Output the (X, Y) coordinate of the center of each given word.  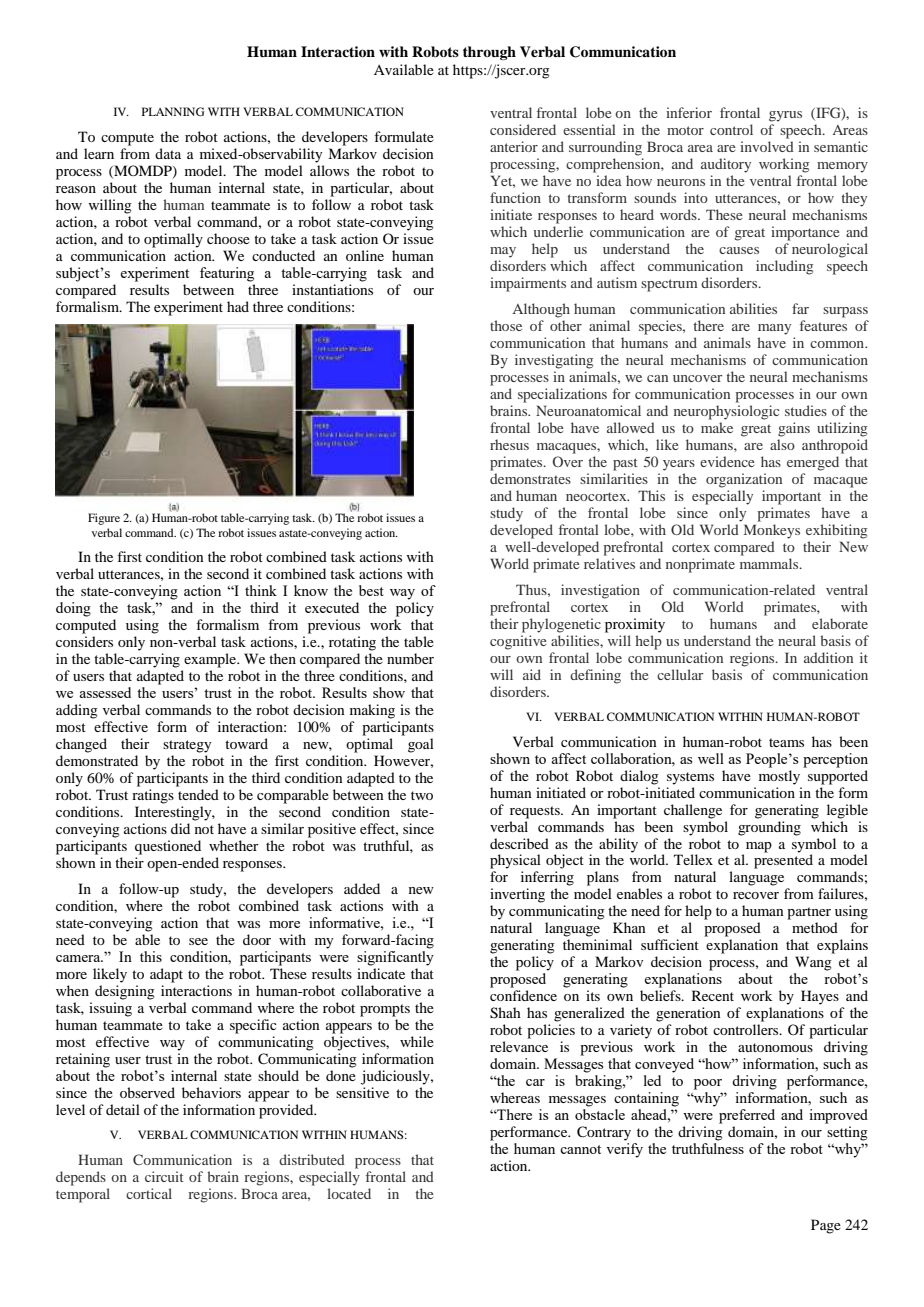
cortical (149, 1193)
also (782, 444)
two (422, 795)
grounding (769, 828)
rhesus (509, 444)
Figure (104, 519)
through (489, 53)
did (180, 828)
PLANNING (173, 111)
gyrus (785, 116)
